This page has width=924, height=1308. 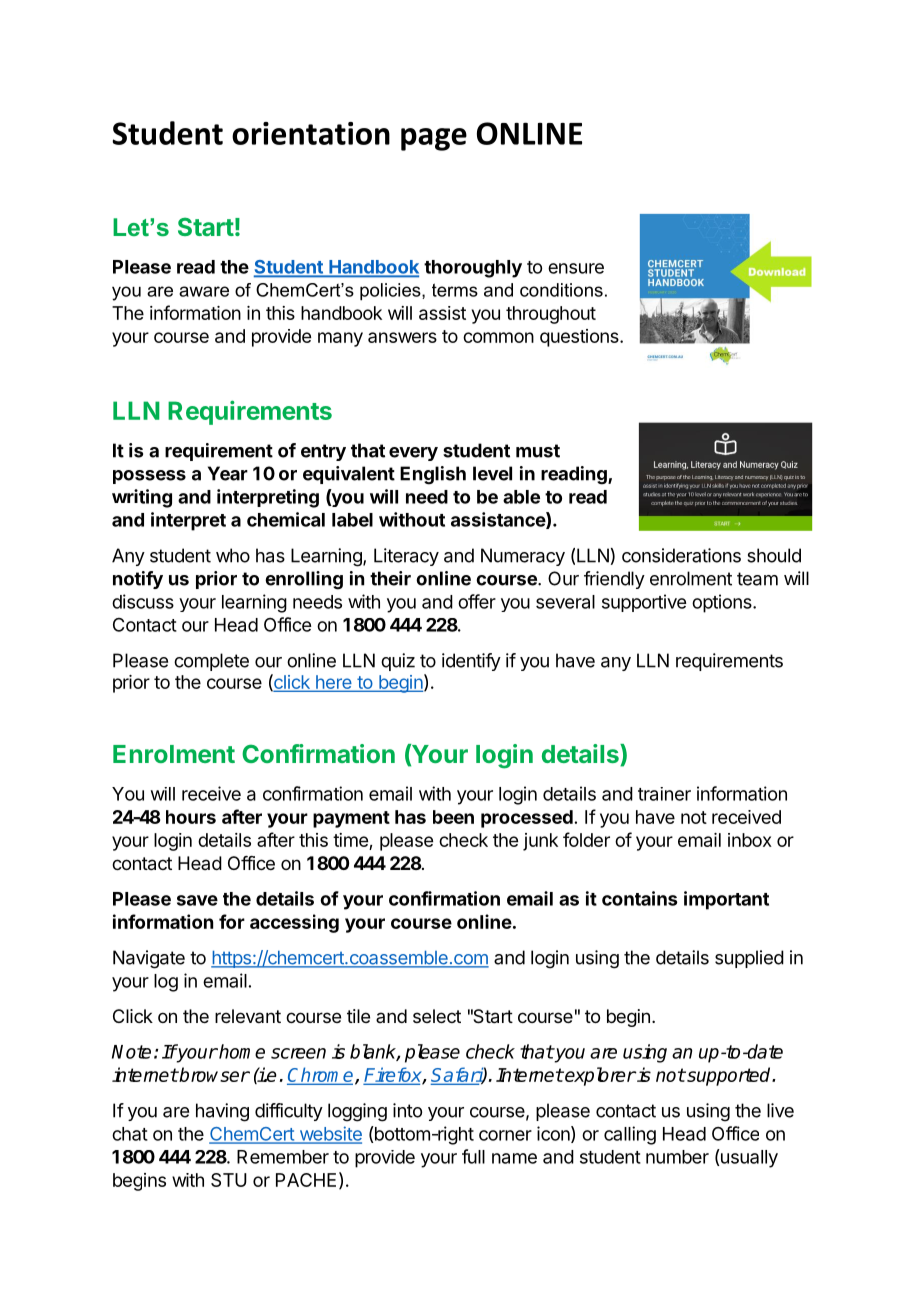 What do you see at coordinates (211, 662) in the page?
I see `complete` at bounding box center [211, 662].
